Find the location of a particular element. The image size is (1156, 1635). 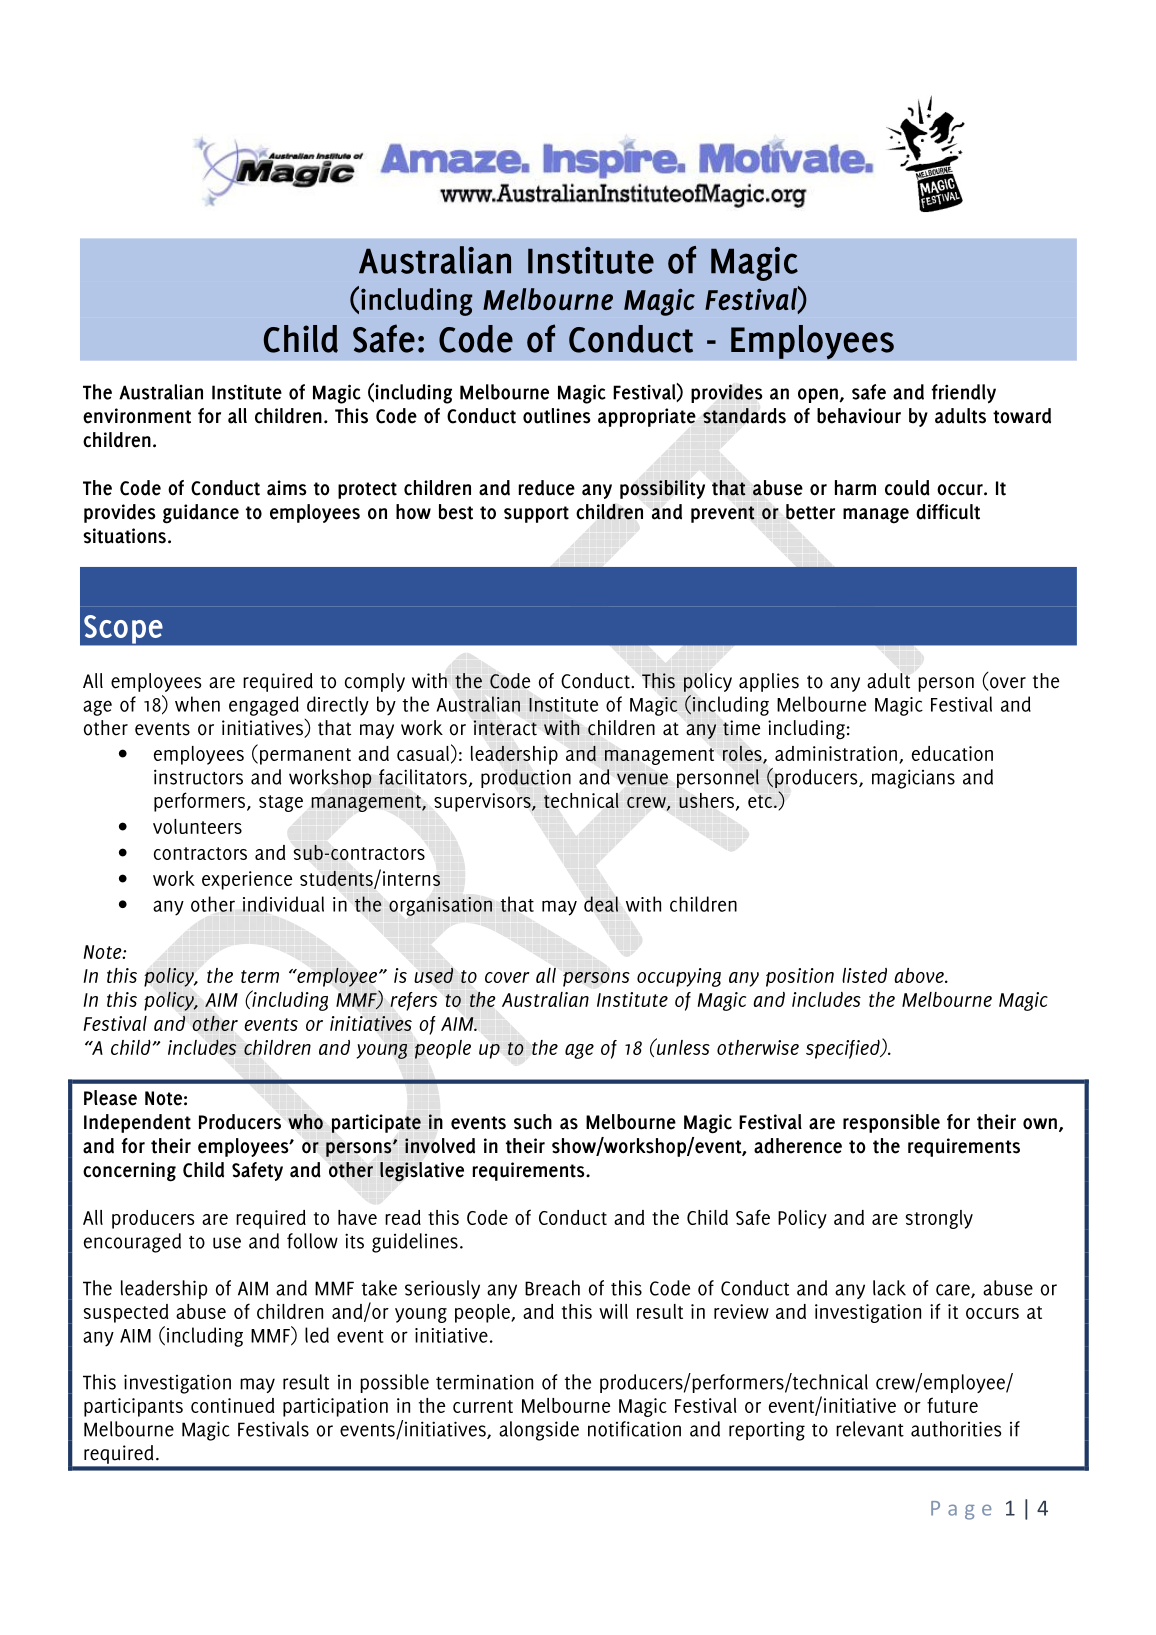

production is located at coordinates (526, 778).
